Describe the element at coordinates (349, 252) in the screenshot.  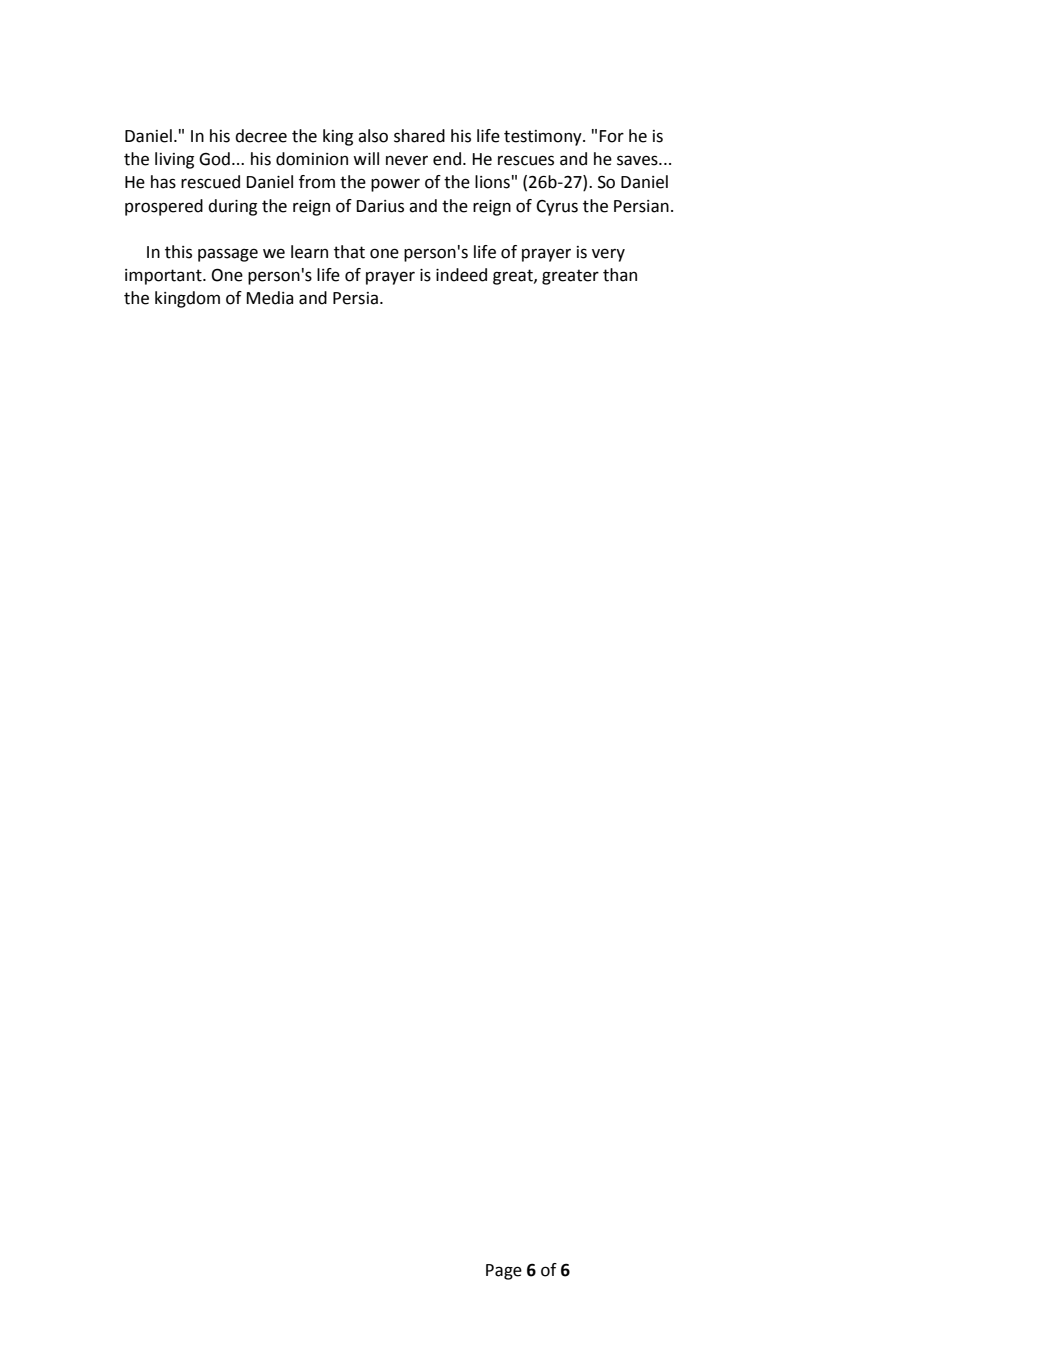
I see `that` at that location.
